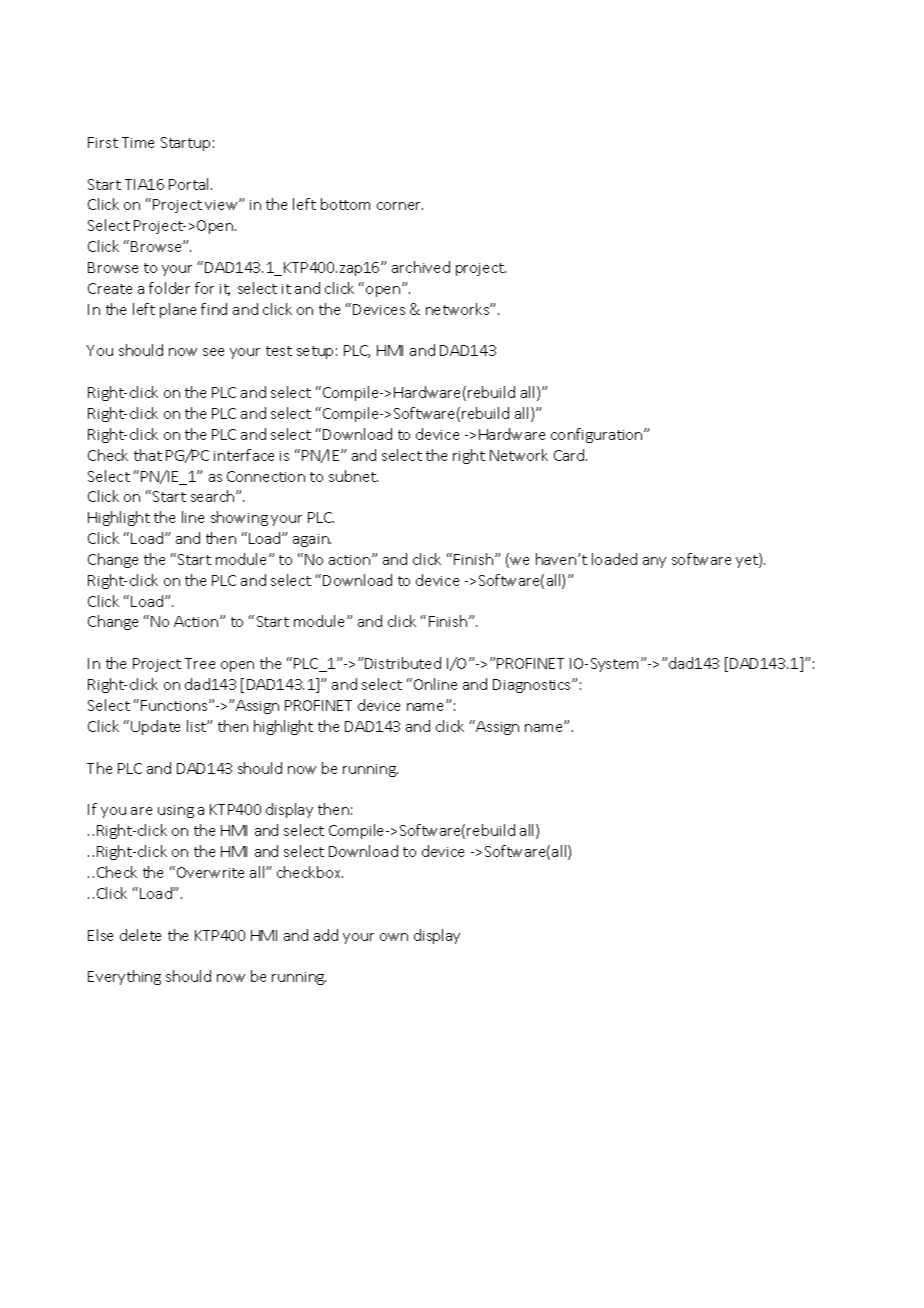 The width and height of the screenshot is (924, 1308). I want to click on delete, so click(140, 935).
